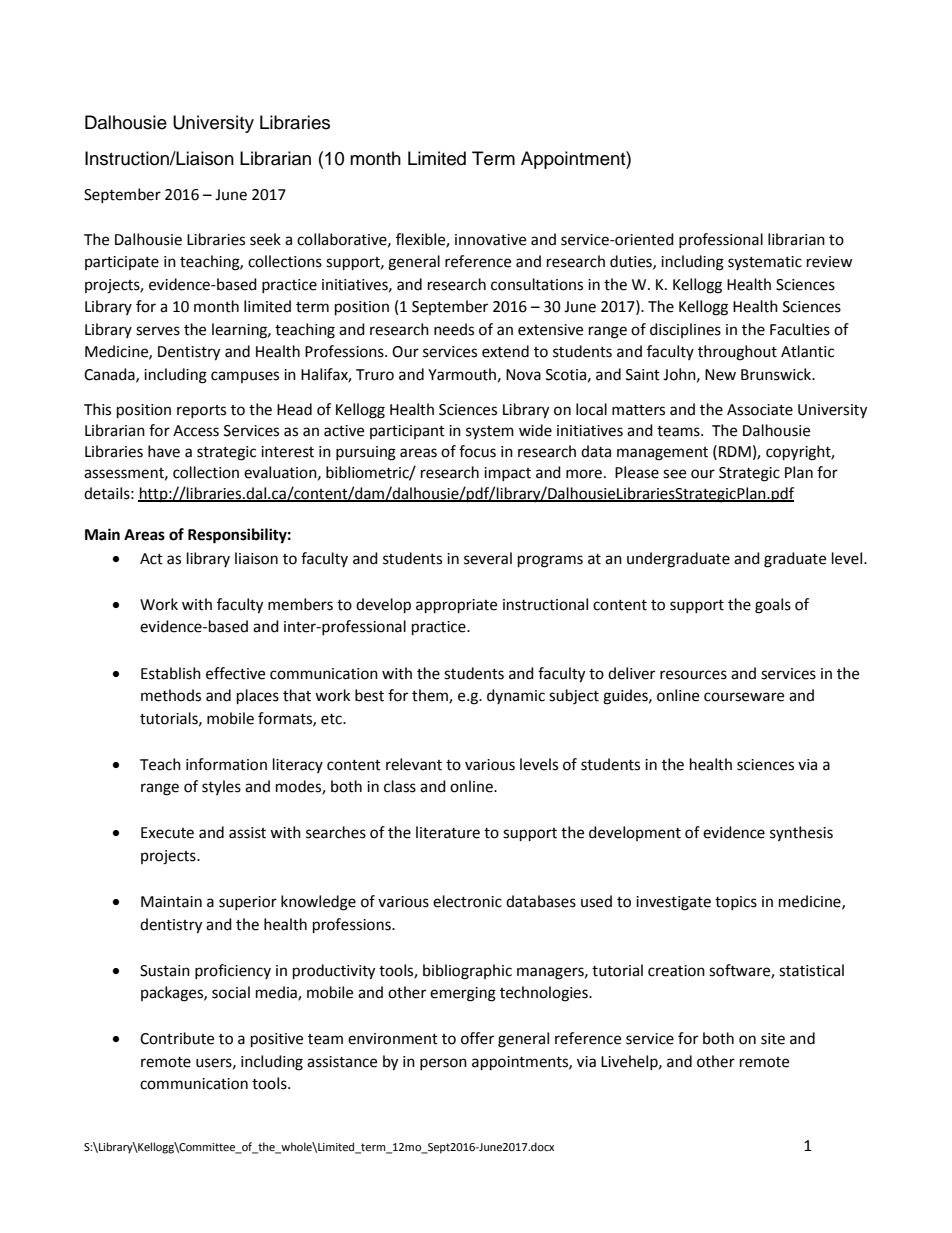 The image size is (952, 1233). I want to click on Contribute, so click(177, 1038).
